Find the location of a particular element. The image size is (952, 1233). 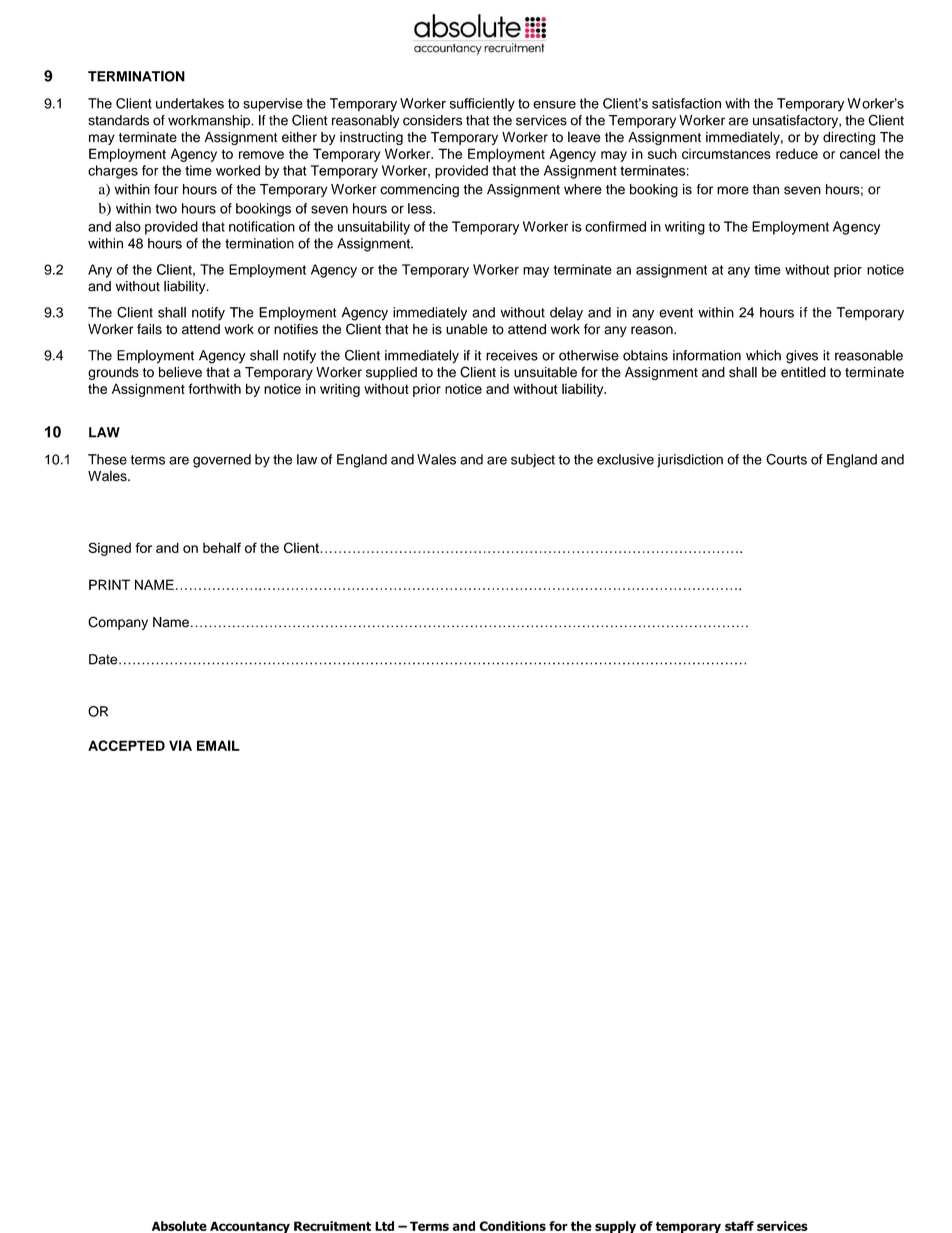

sufficiently is located at coordinates (482, 105).
